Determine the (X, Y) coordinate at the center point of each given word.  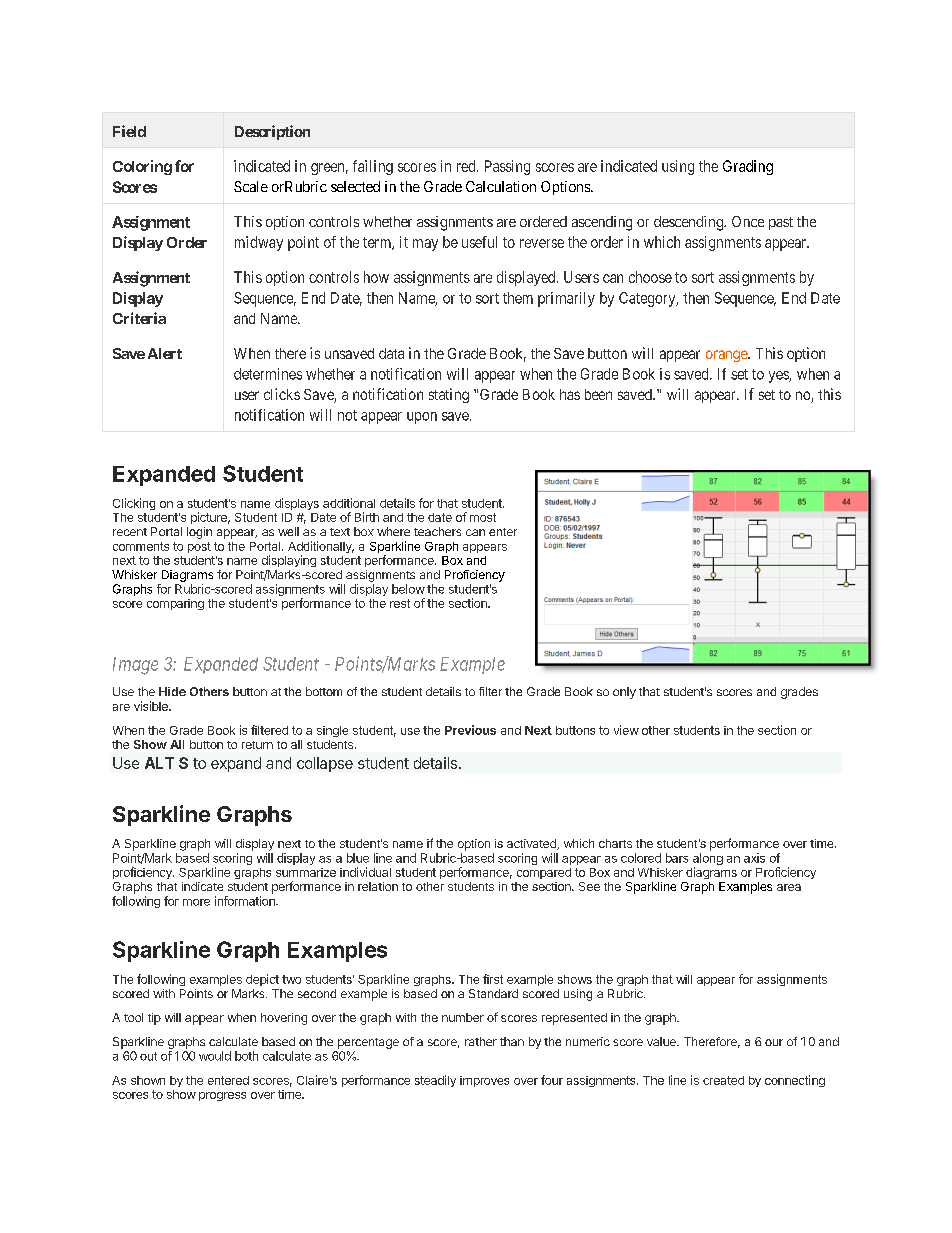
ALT (159, 763)
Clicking (134, 504)
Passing (507, 167)
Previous (470, 730)
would (215, 1056)
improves (484, 1081)
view (626, 730)
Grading (748, 167)
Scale (251, 186)
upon (422, 418)
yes (779, 377)
